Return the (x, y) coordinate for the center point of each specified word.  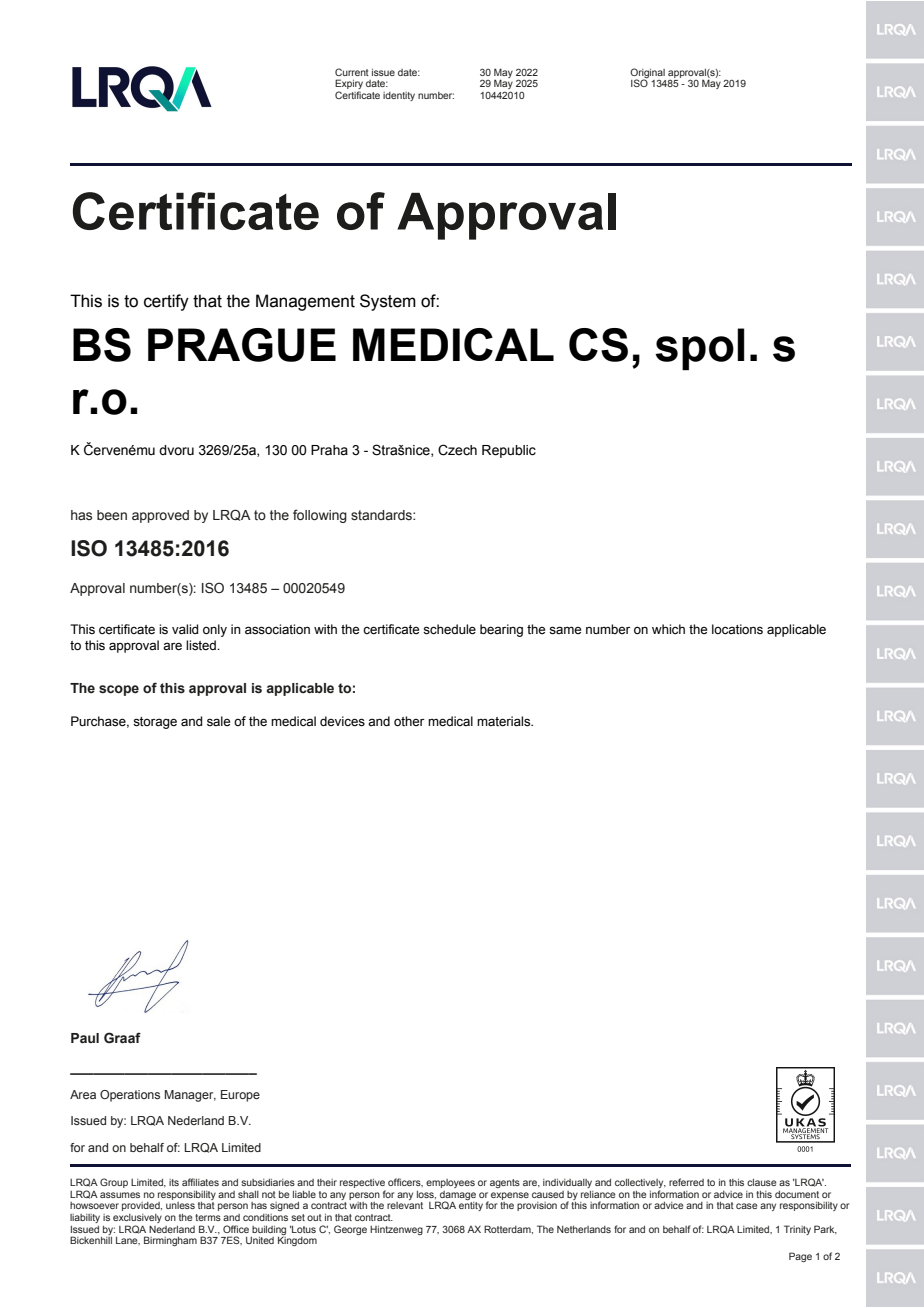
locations (737, 629)
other (409, 721)
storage (155, 723)
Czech (457, 450)
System (388, 302)
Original (647, 74)
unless (180, 1205)
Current (352, 72)
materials (505, 721)
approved (160, 516)
